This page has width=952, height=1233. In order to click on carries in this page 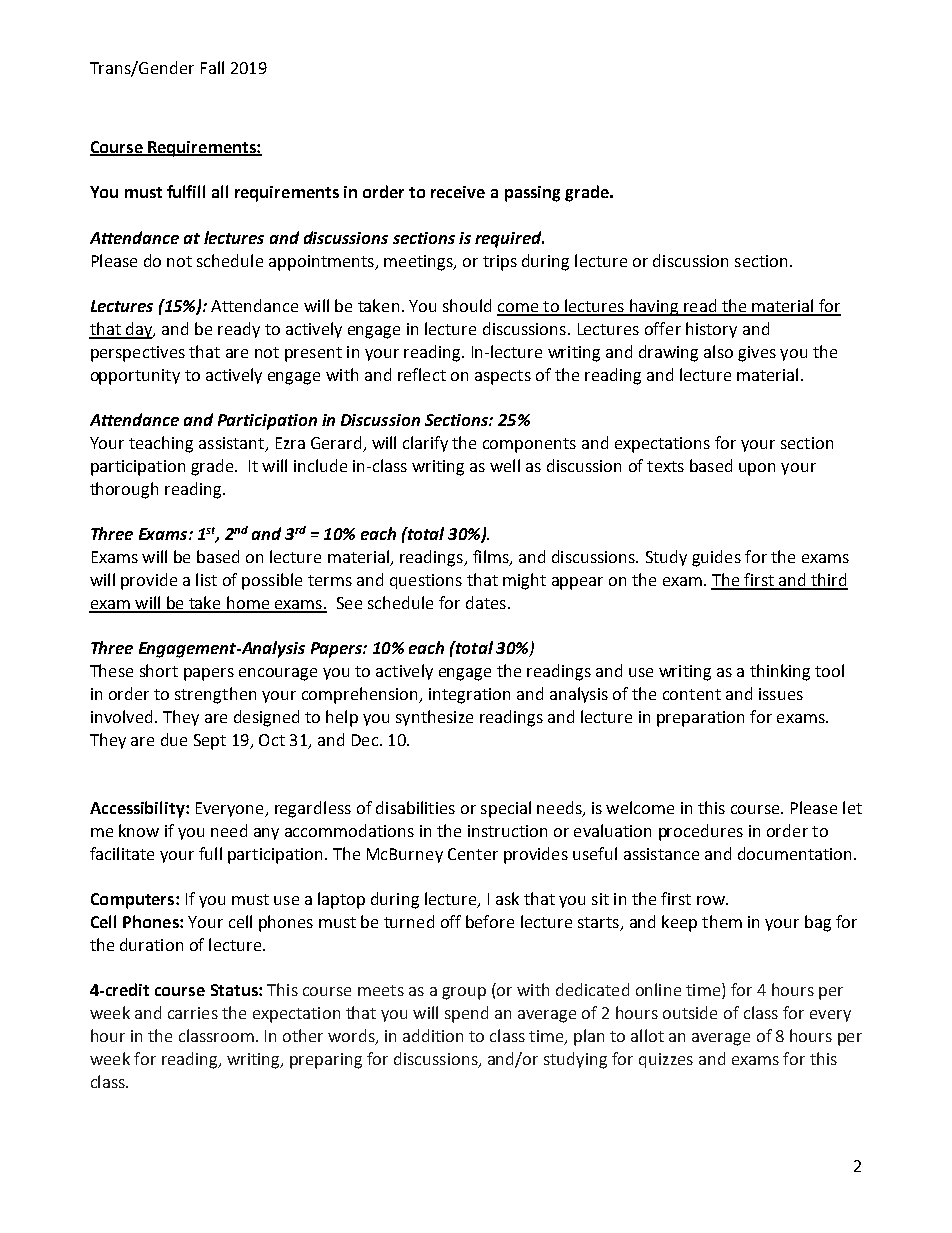, I will do `click(193, 1013)`.
